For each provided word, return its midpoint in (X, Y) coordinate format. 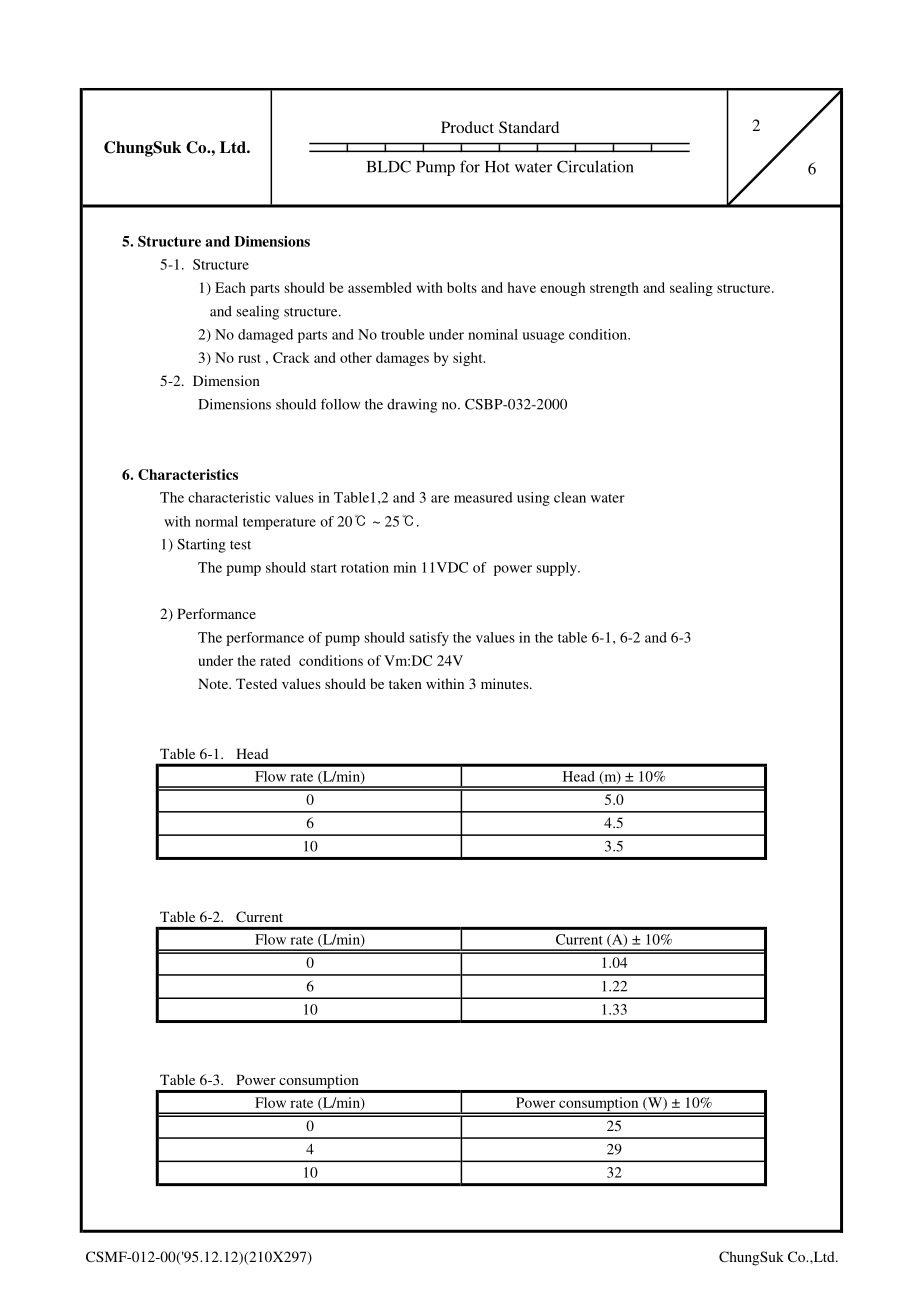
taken (405, 683)
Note (214, 683)
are (440, 499)
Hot (497, 167)
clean (570, 497)
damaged (265, 336)
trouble (403, 334)
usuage (543, 337)
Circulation (595, 166)
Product (467, 127)
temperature (279, 524)
